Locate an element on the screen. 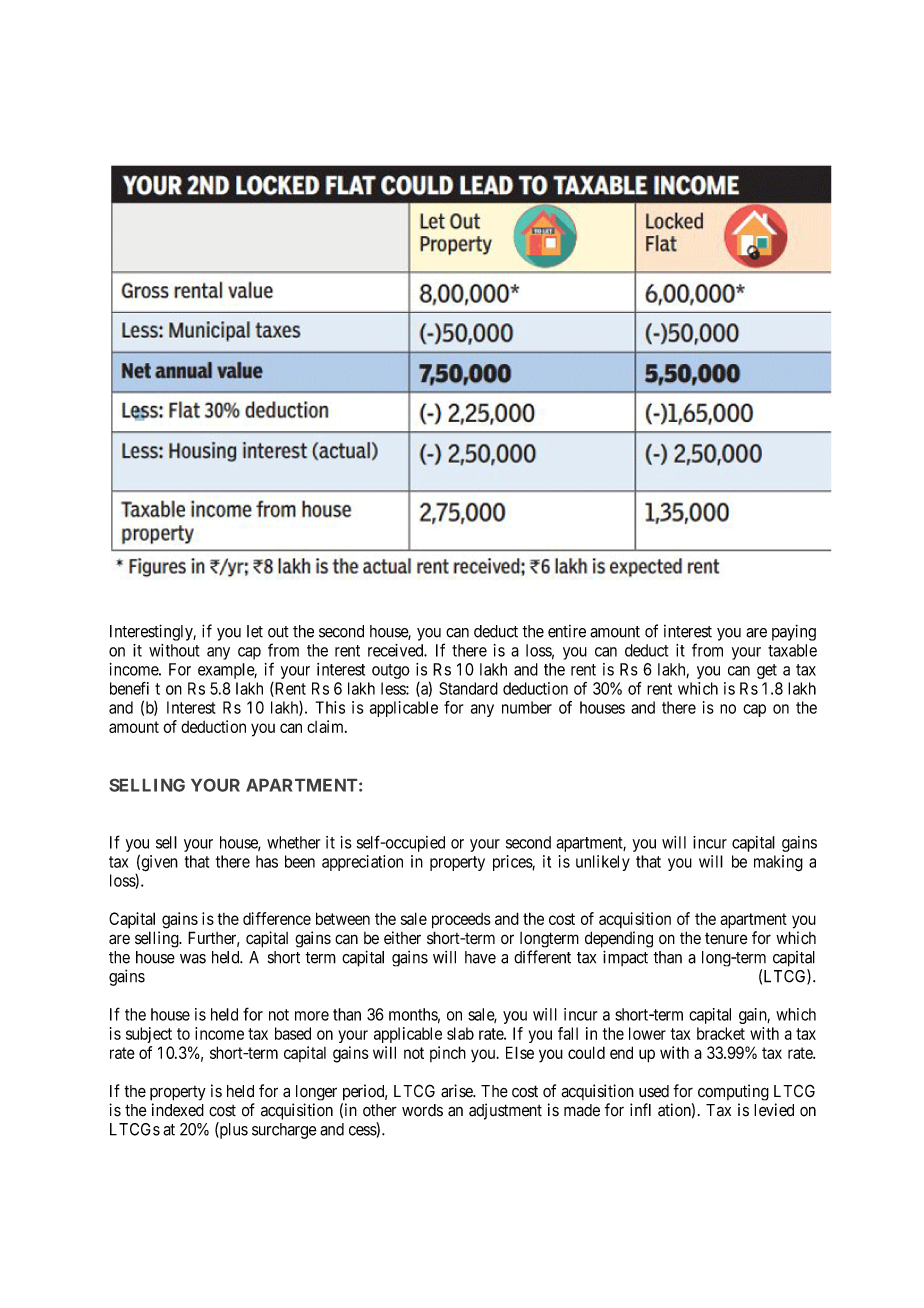 The width and height of the screenshot is (924, 1308). let is located at coordinates (255, 631).
